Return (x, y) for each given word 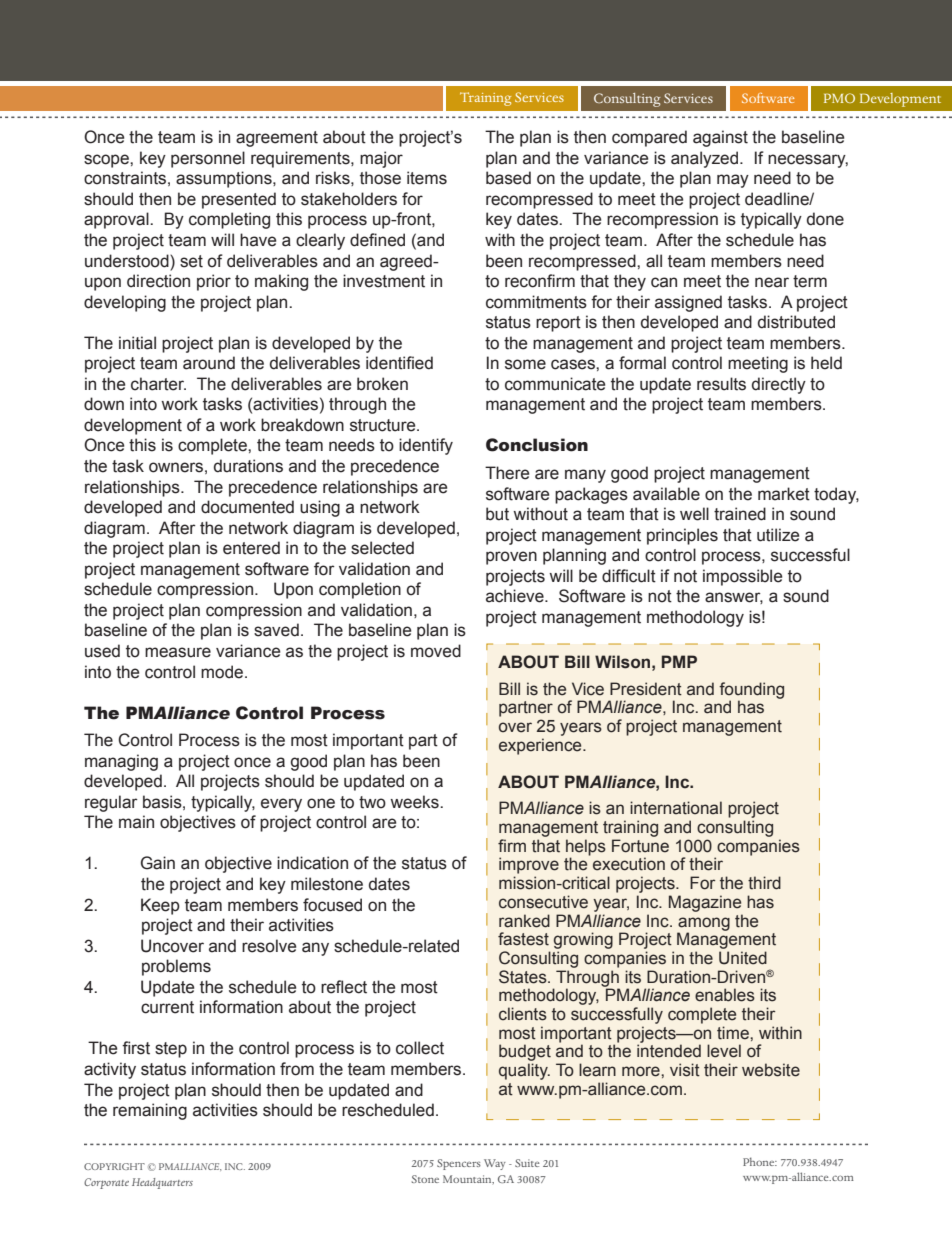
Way (495, 1164)
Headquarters (162, 1183)
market (784, 494)
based (508, 178)
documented (247, 507)
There (507, 473)
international (676, 808)
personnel (208, 159)
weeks (415, 802)
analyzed (706, 159)
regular (111, 803)
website (771, 1070)
